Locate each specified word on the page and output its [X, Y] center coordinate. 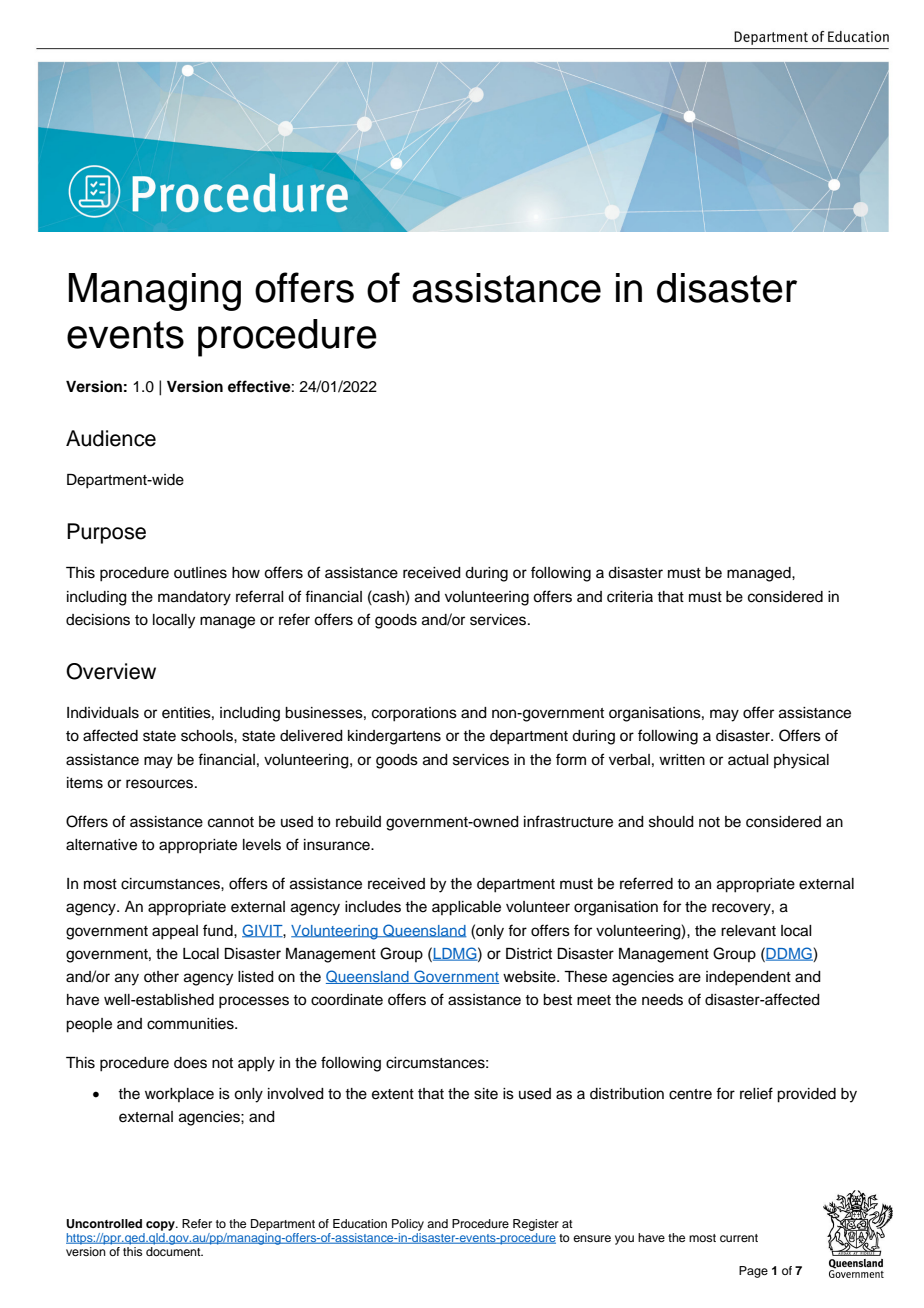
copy [161, 1226]
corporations [414, 714]
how [246, 573]
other [161, 977]
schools [208, 736]
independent [748, 978]
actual [748, 760]
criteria [630, 597]
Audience [111, 438]
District [529, 954]
